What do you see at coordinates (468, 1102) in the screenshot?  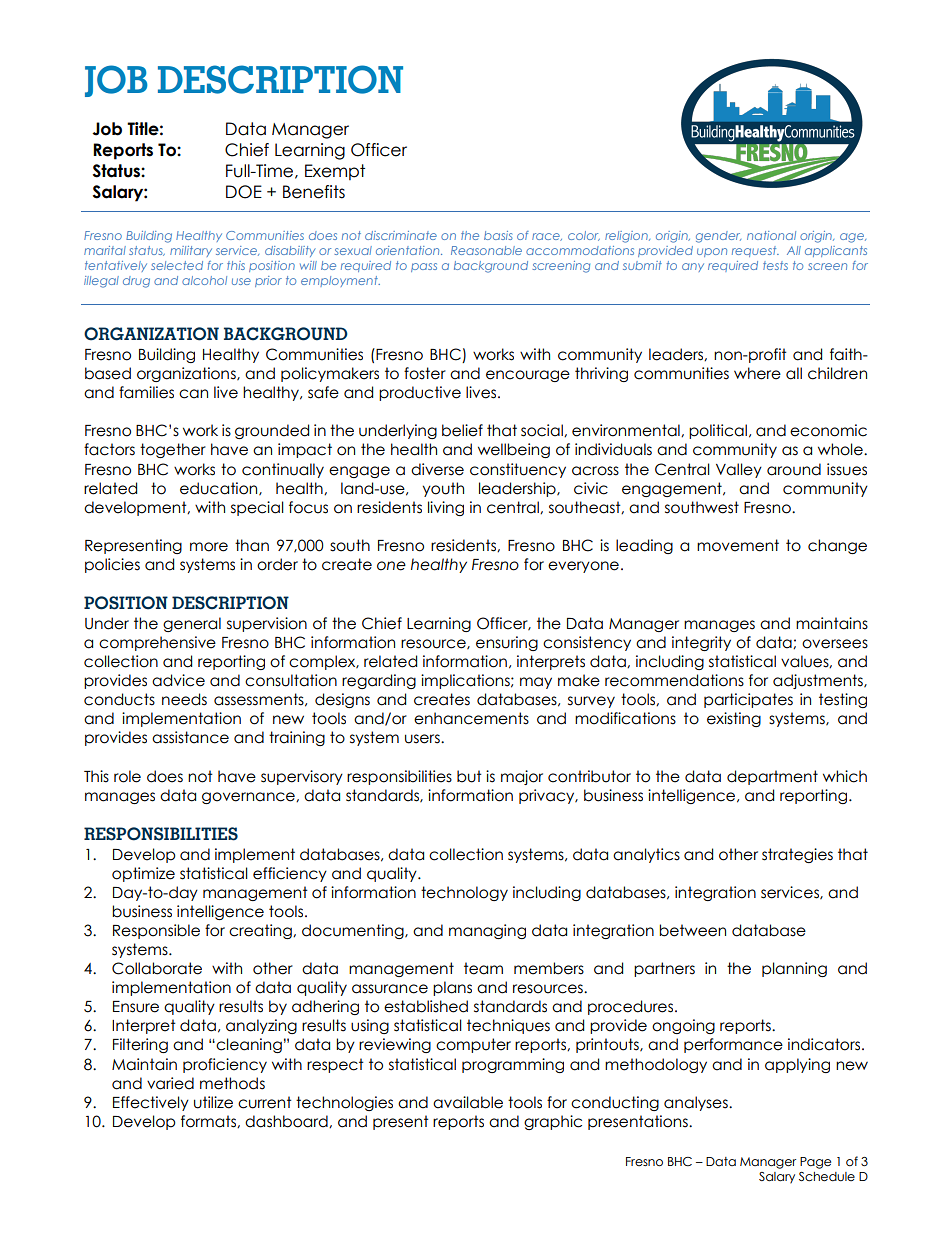 I see `available` at bounding box center [468, 1102].
